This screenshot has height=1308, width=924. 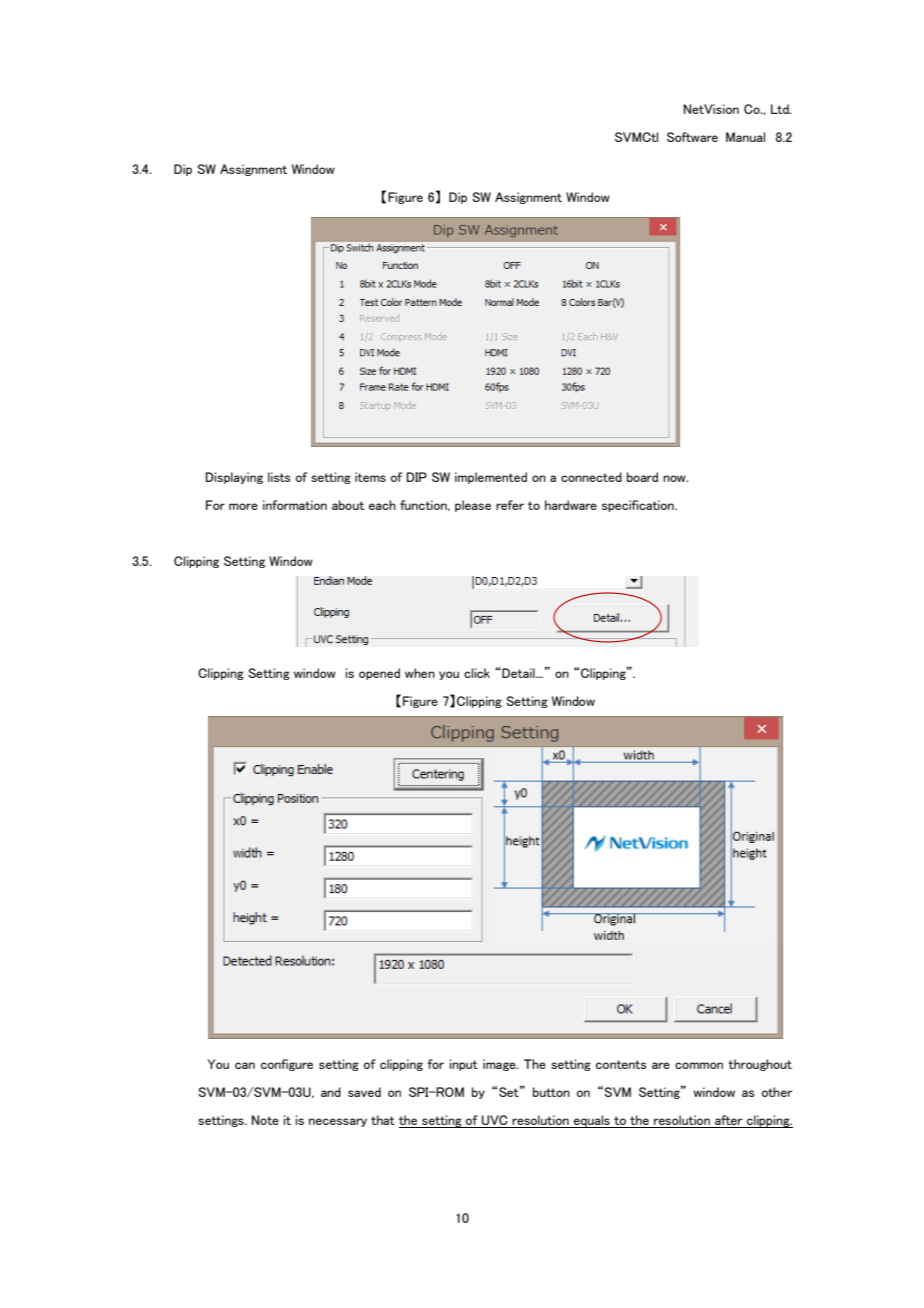 What do you see at coordinates (279, 477) in the screenshot?
I see `lists` at bounding box center [279, 477].
